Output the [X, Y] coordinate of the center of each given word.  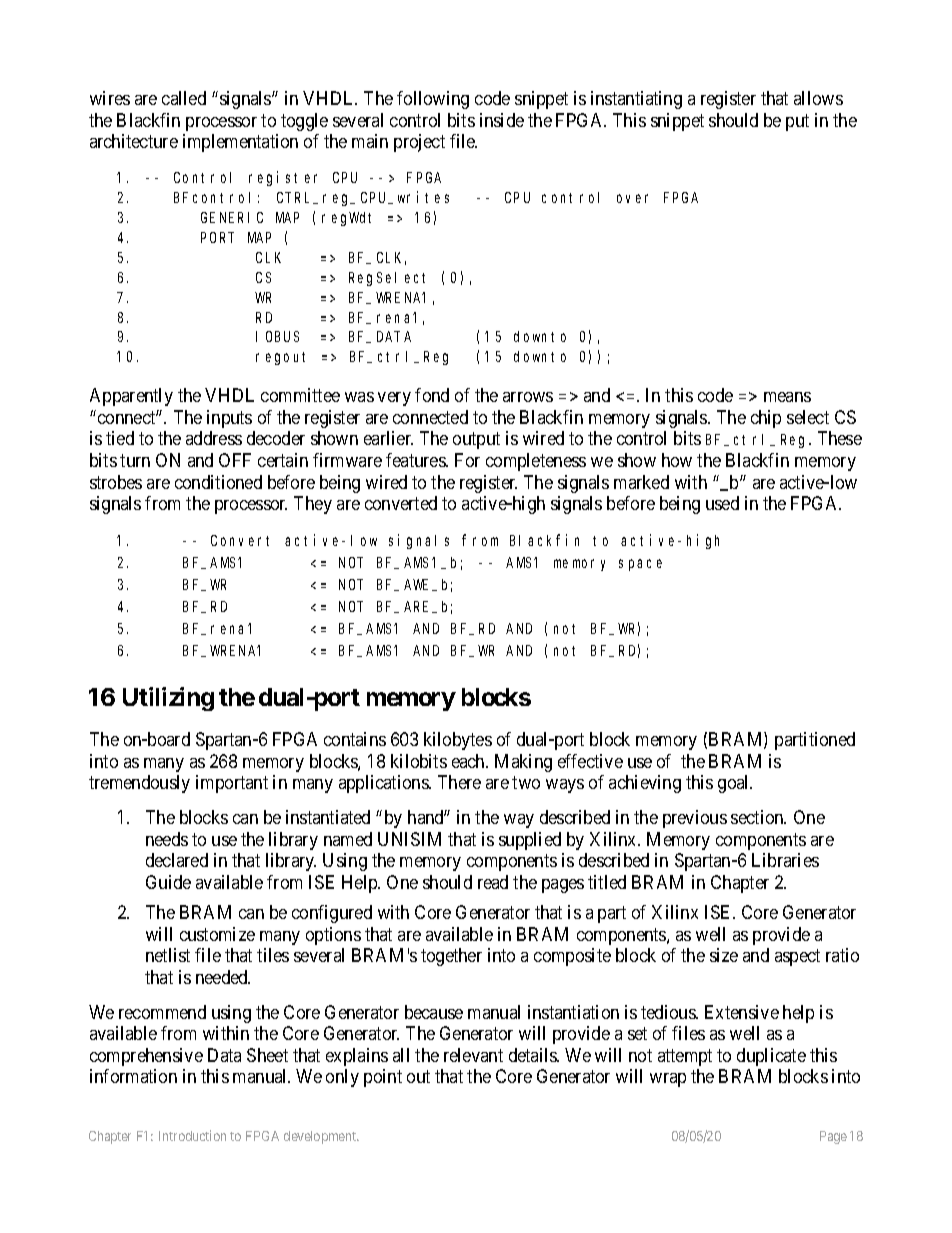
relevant [473, 1055]
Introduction [192, 1135]
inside [502, 120]
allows [818, 98]
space [640, 565]
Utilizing [168, 699]
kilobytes [458, 741]
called [184, 98]
